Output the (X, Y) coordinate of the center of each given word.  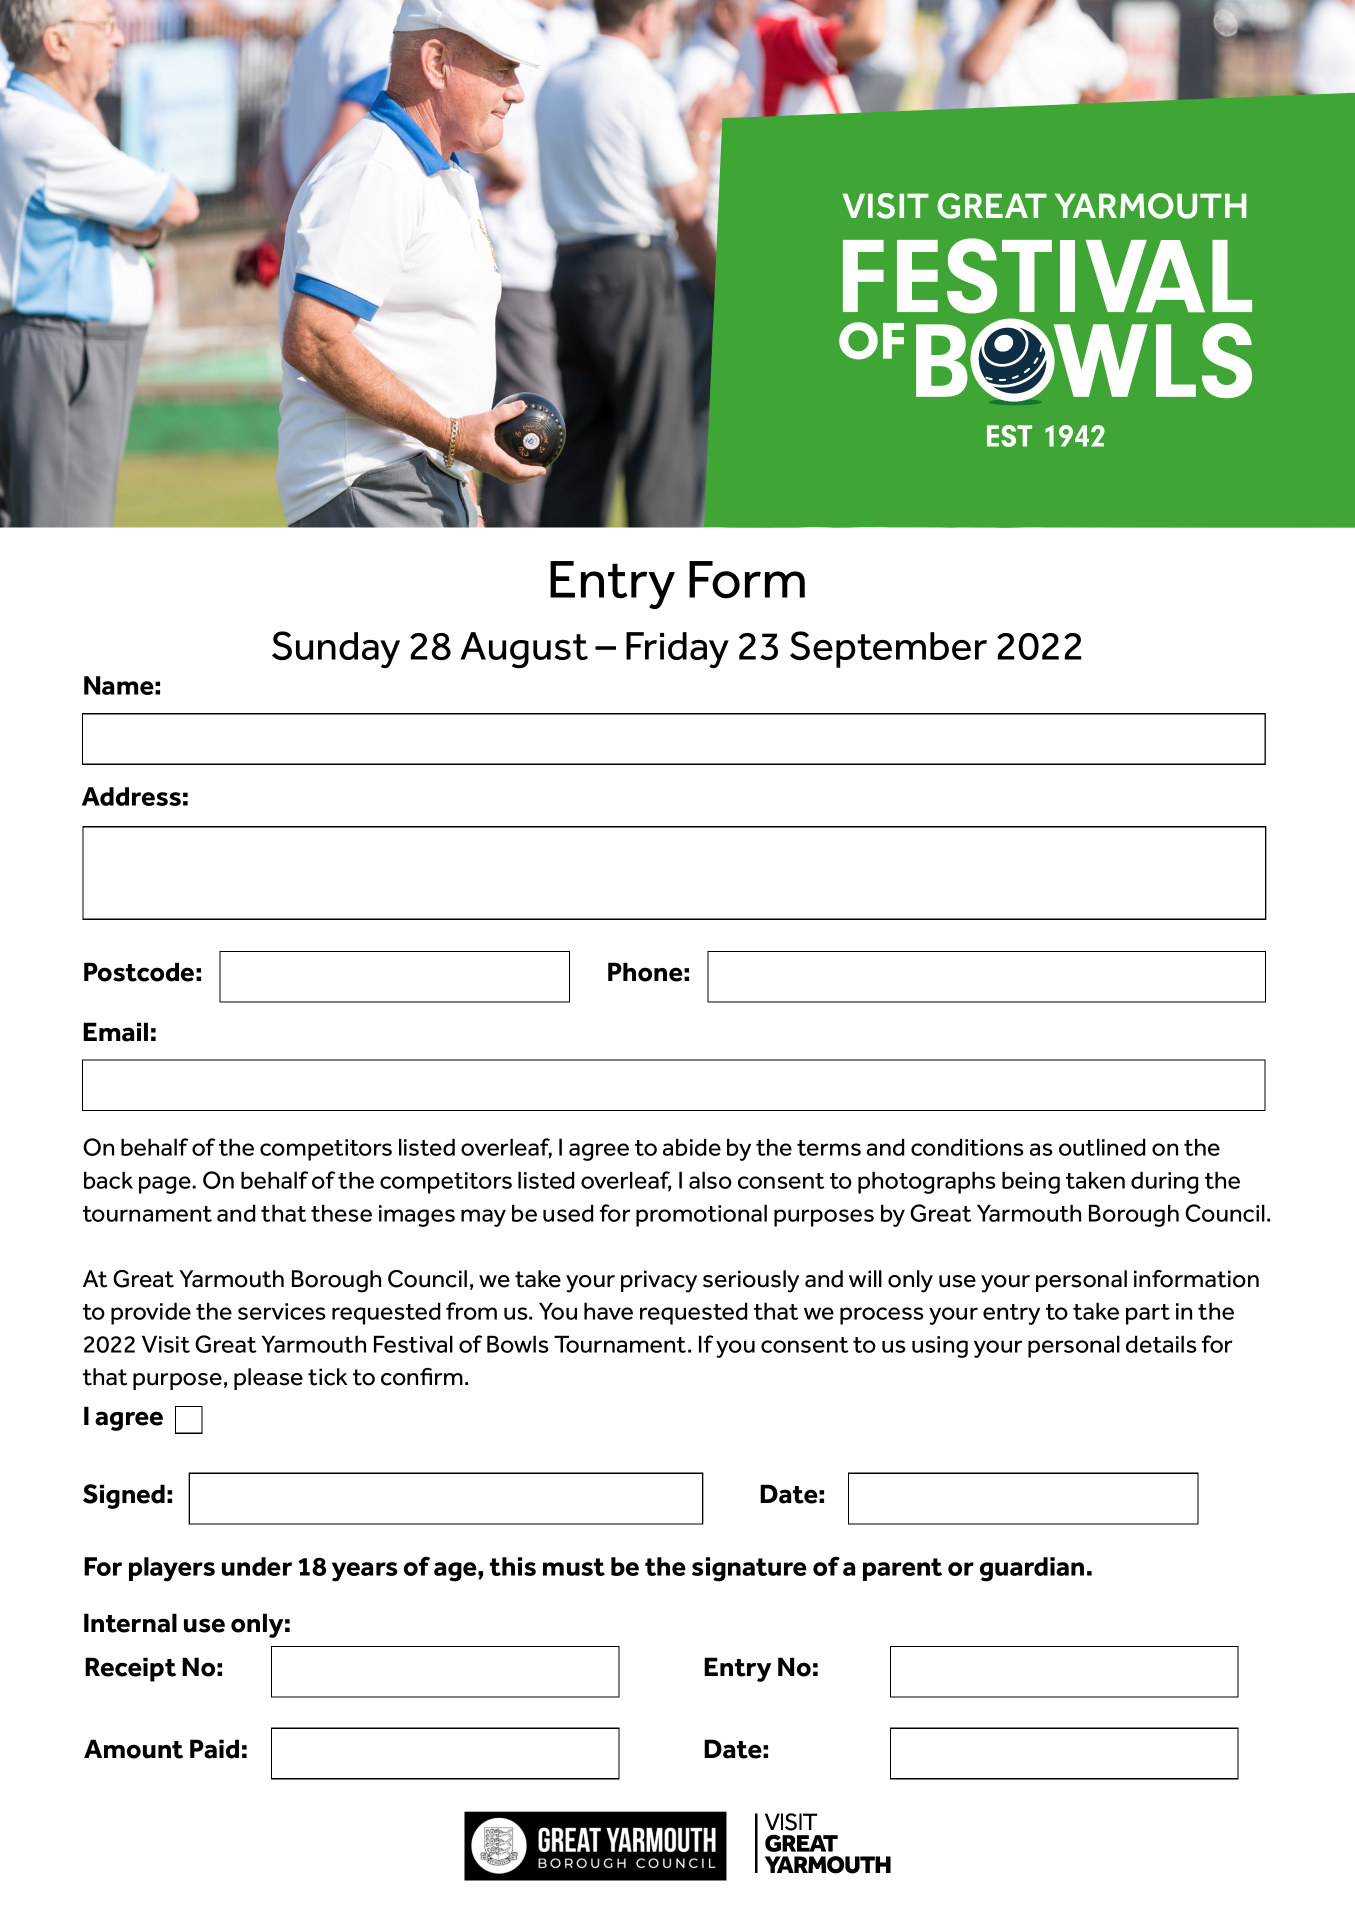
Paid (214, 1749)
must (574, 1567)
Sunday (336, 649)
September (888, 649)
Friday (677, 650)
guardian (1032, 1569)
